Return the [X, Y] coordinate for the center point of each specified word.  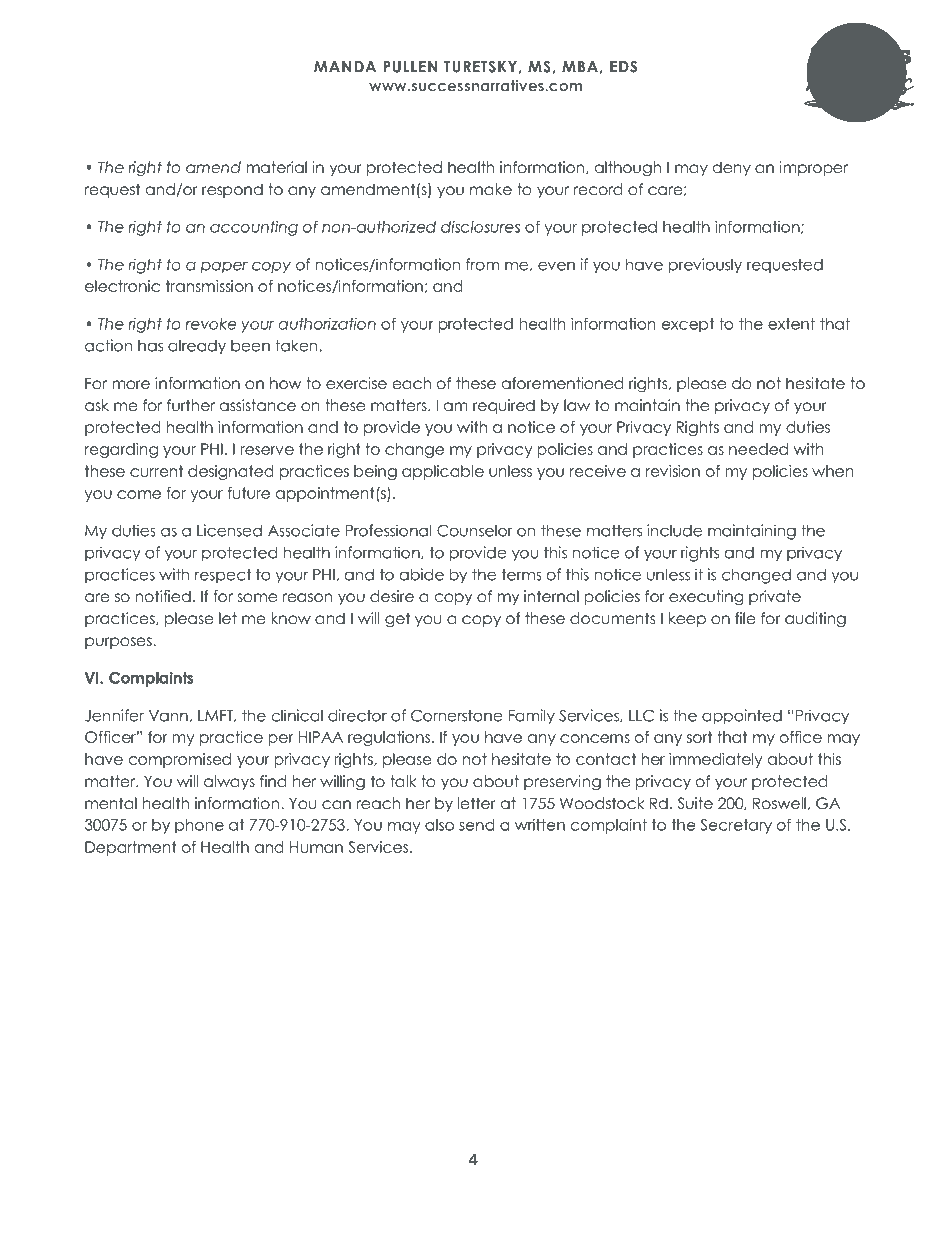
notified [163, 596]
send [477, 825]
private [775, 597]
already [197, 347]
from [482, 264]
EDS [623, 67]
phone [199, 826]
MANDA [345, 66]
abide [422, 574]
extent [791, 324]
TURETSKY [480, 66]
